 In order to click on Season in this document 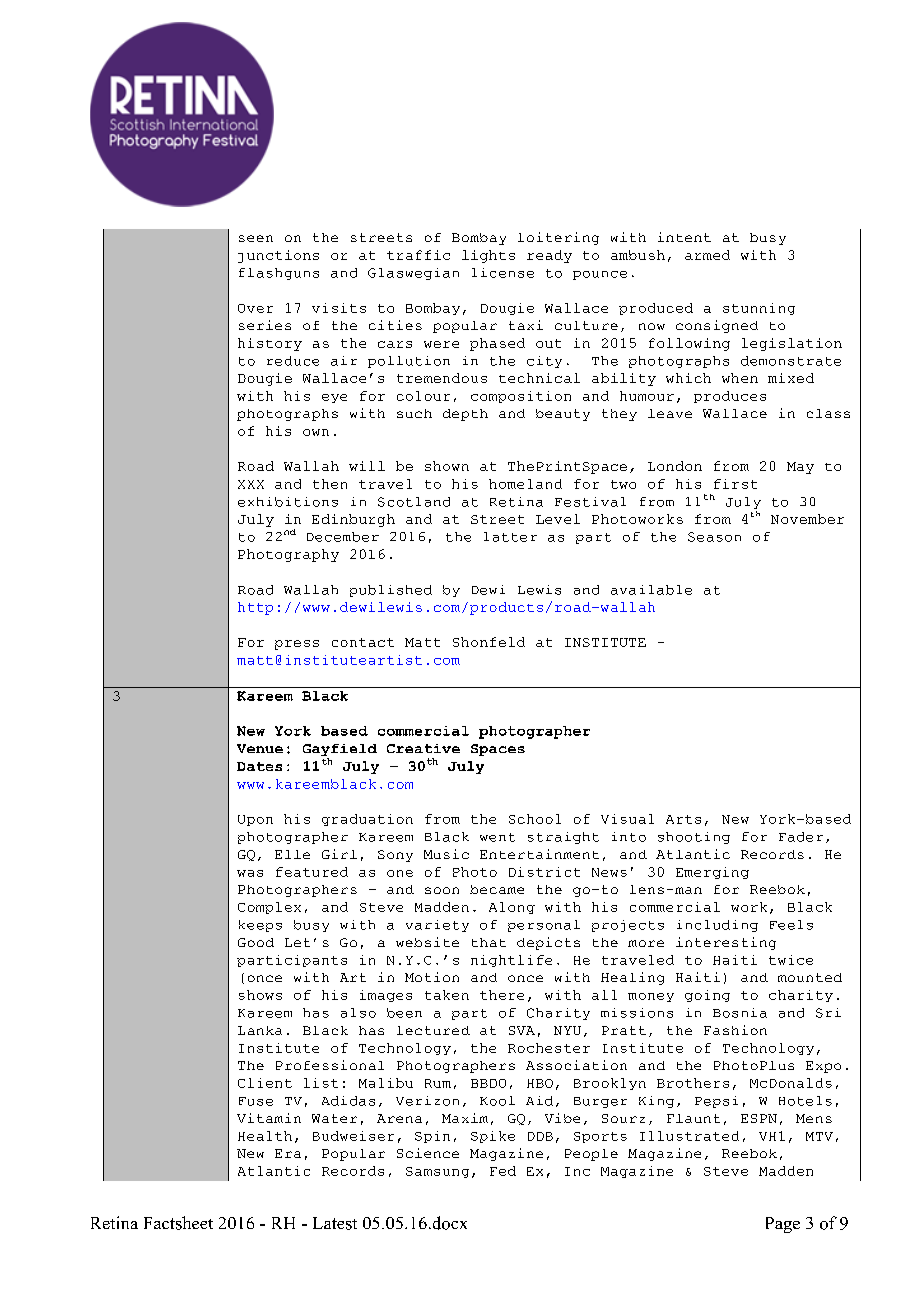, I will do `click(714, 537)`.
